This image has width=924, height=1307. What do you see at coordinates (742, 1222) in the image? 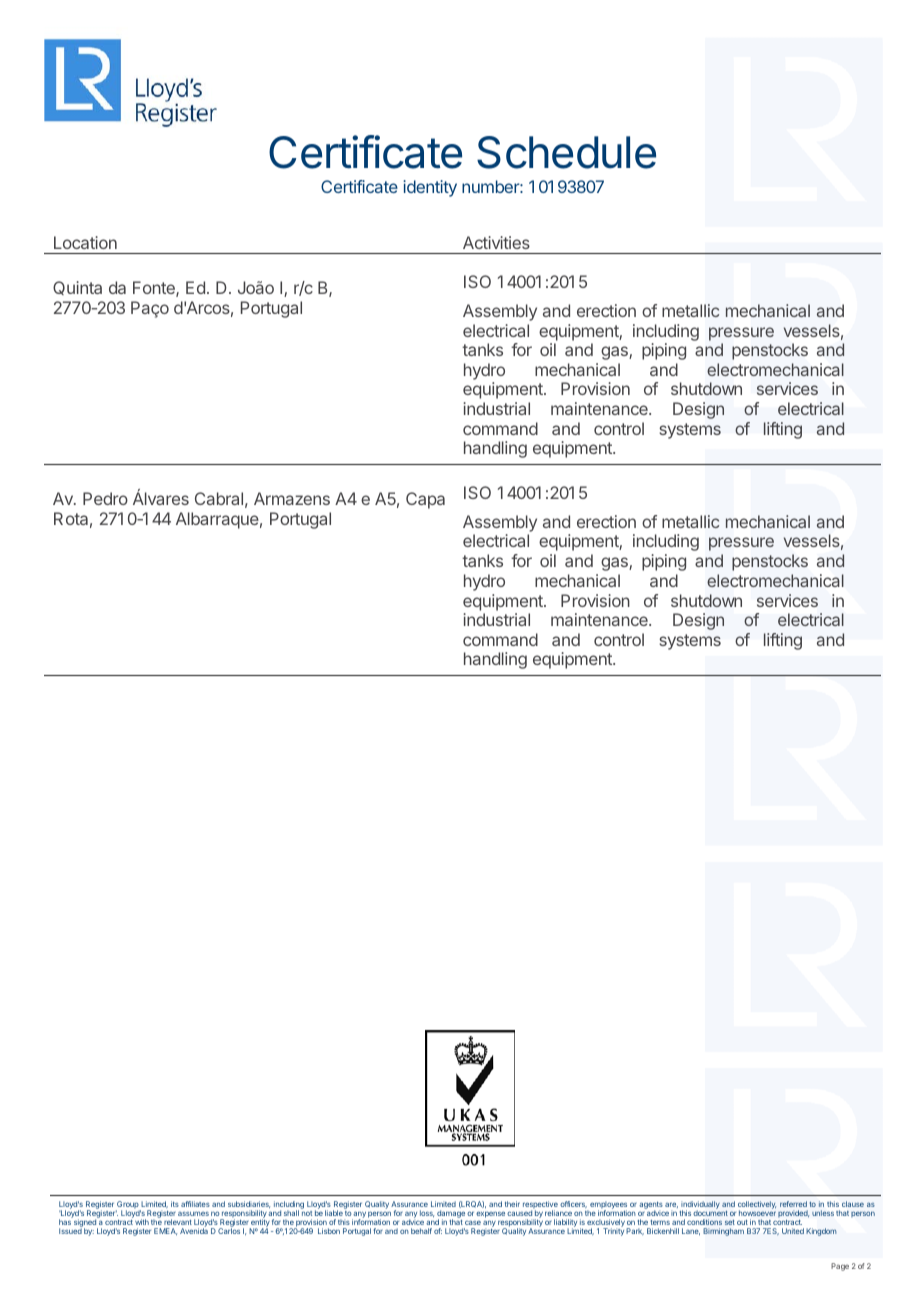
I see `out` at bounding box center [742, 1222].
